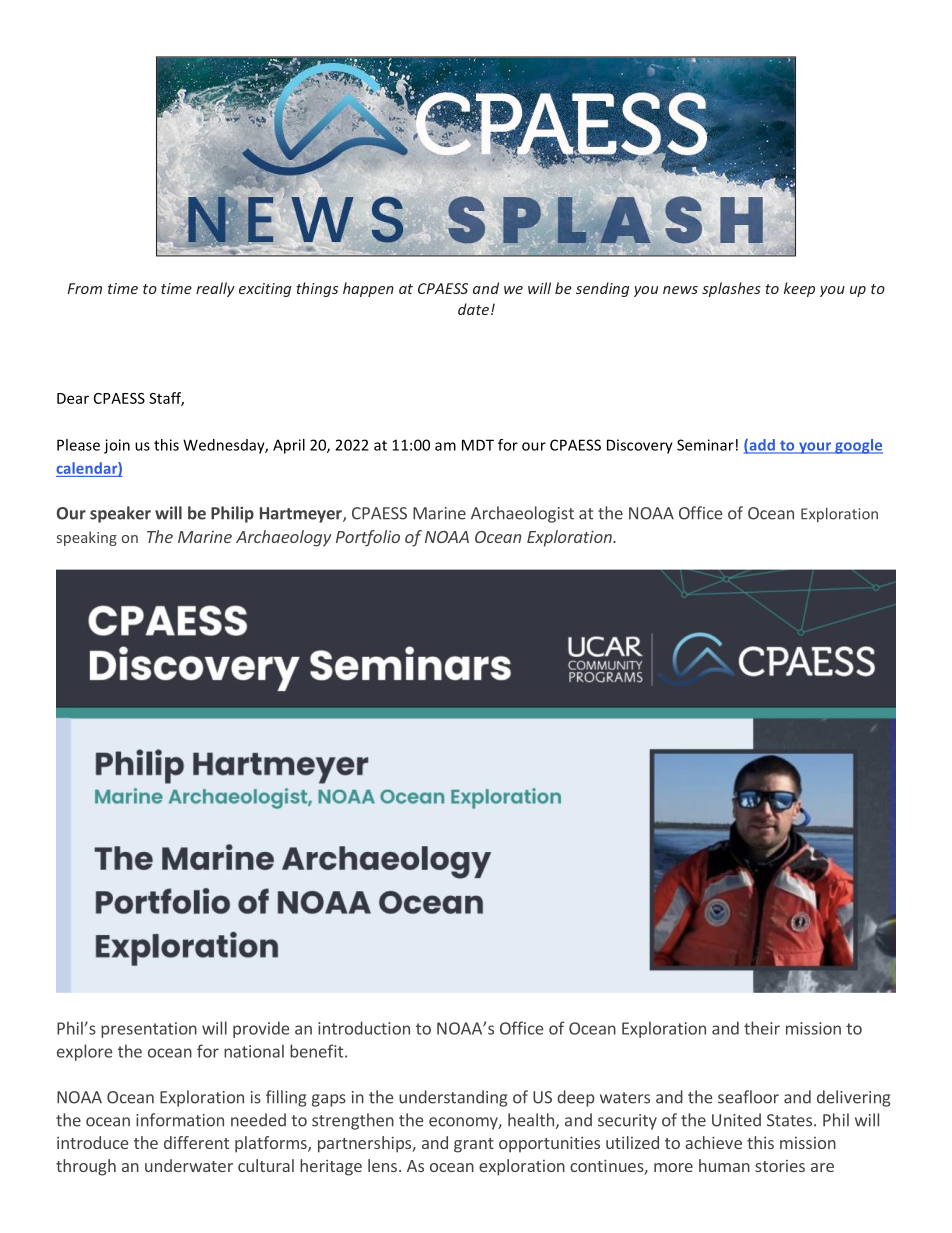 The height and width of the page is (1233, 952). I want to click on different, so click(196, 1142).
